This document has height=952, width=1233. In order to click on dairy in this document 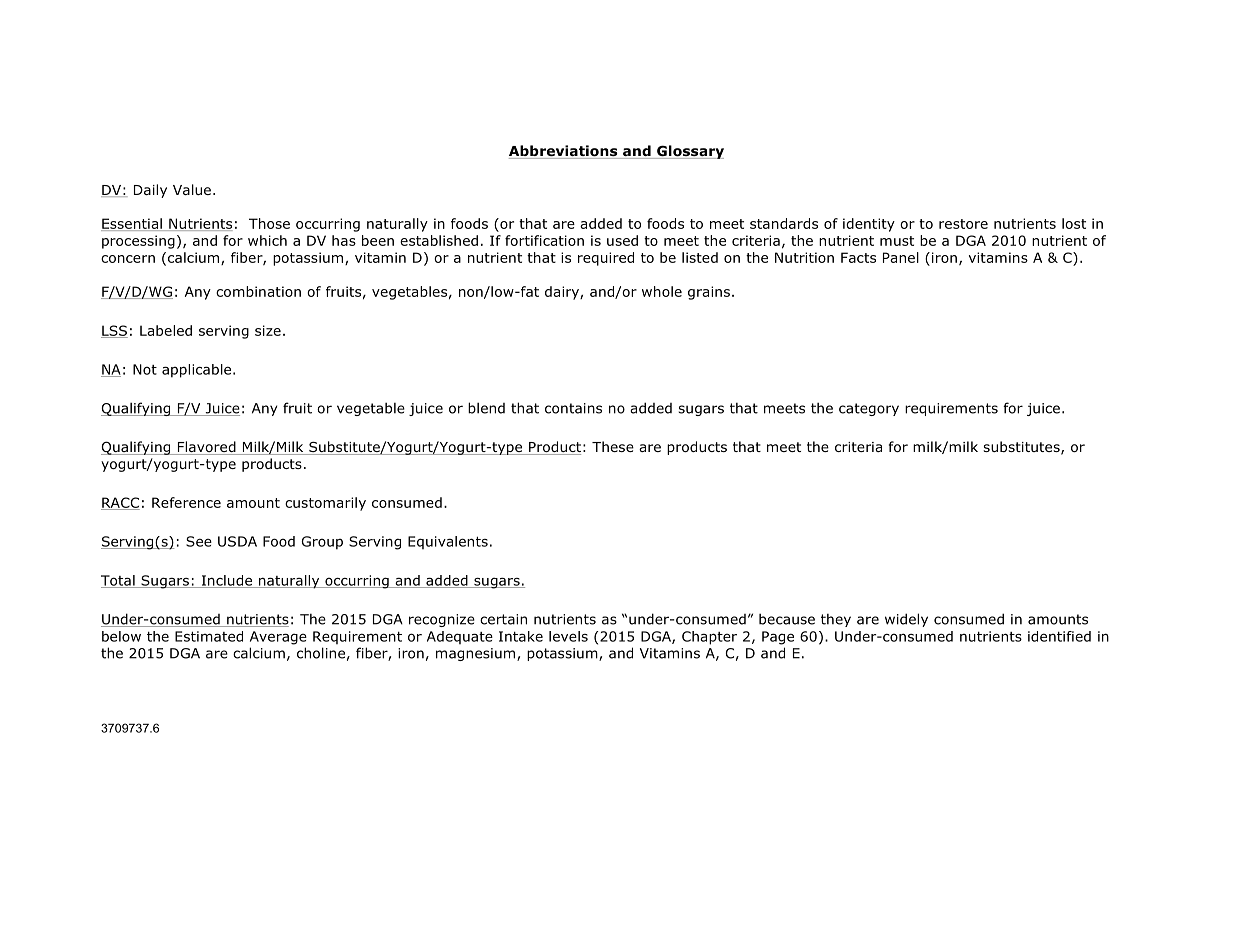, I will do `click(563, 293)`.
